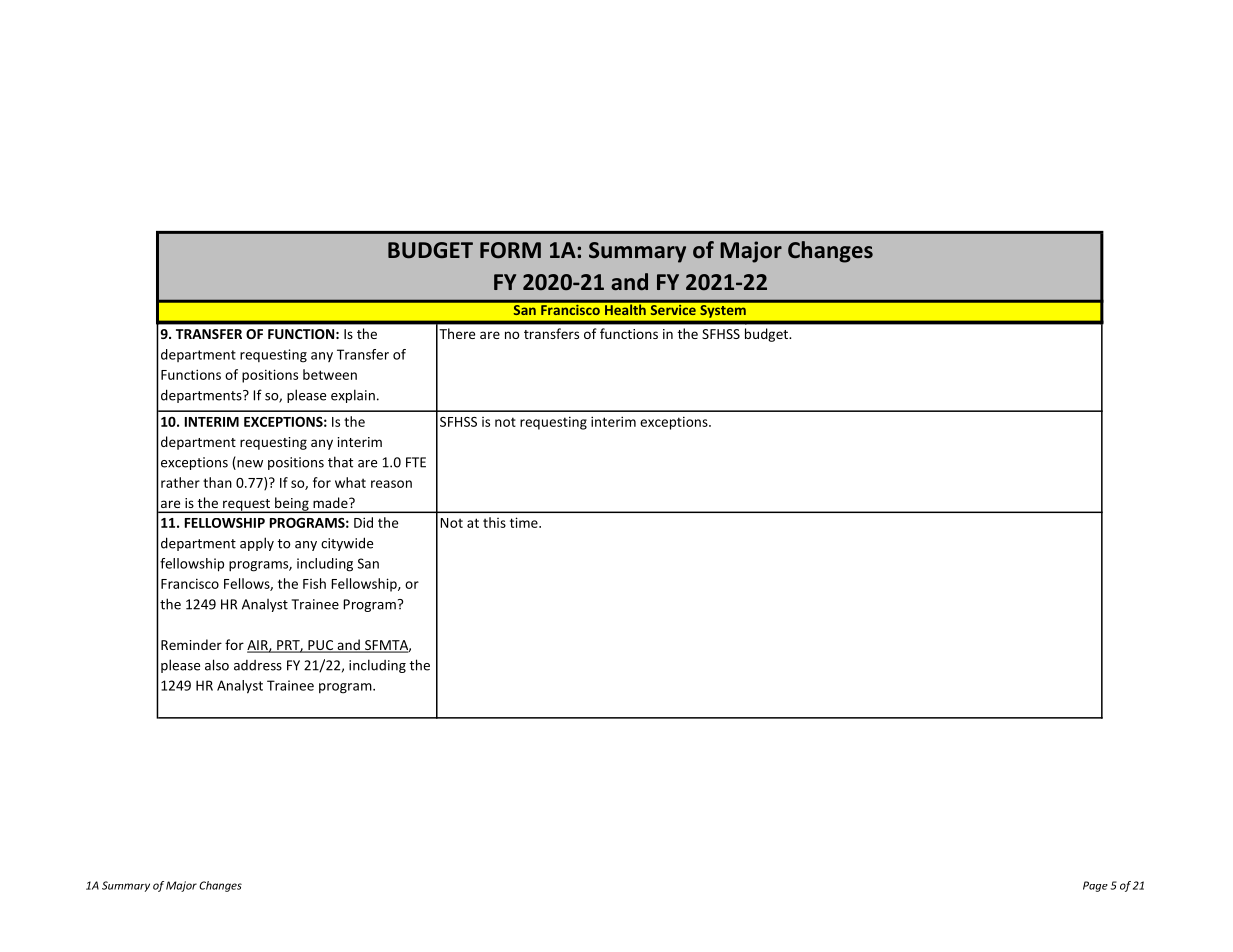  I want to click on FORM, so click(510, 250).
